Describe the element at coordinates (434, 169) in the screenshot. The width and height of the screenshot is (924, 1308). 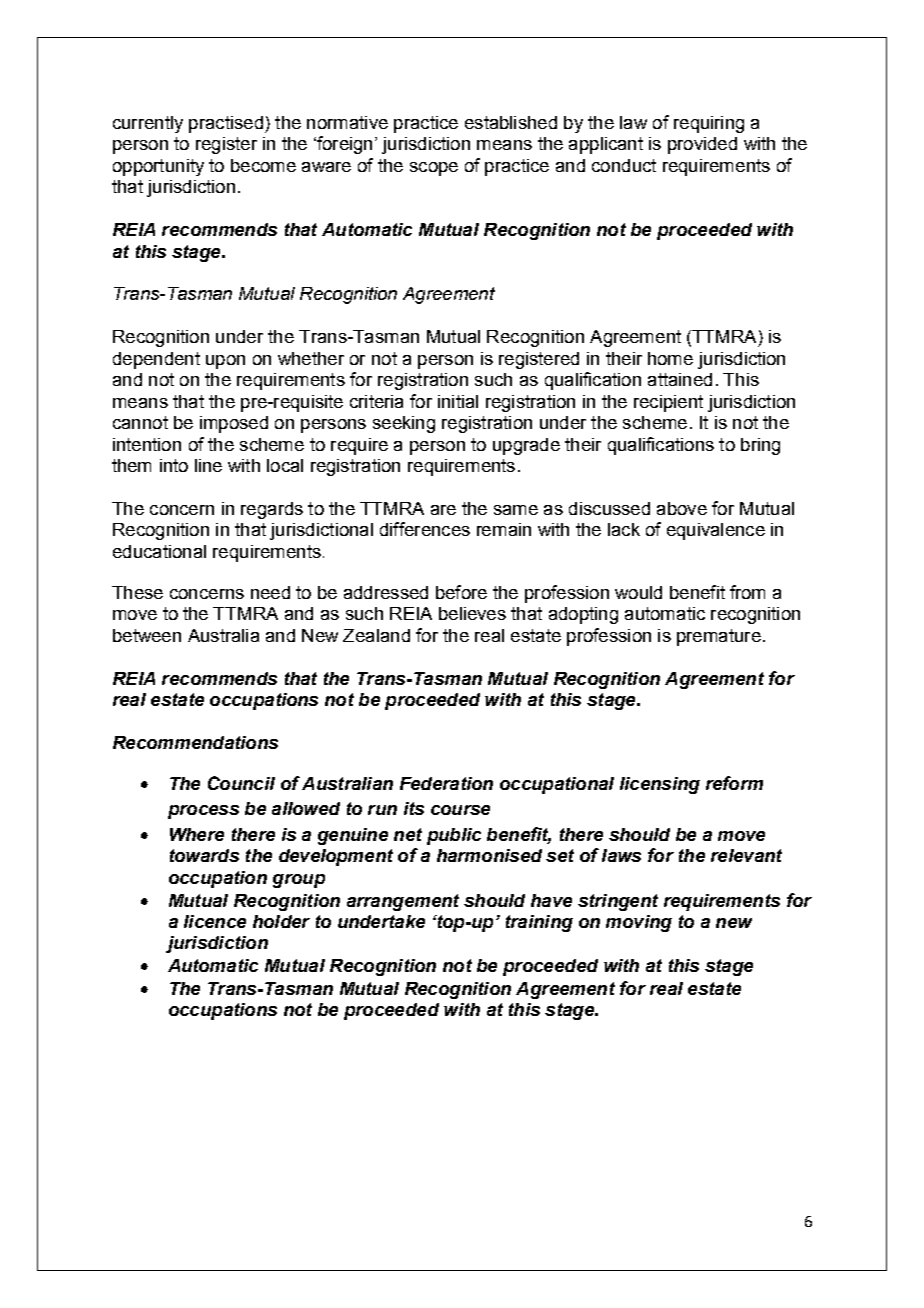
I see `scope` at that location.
